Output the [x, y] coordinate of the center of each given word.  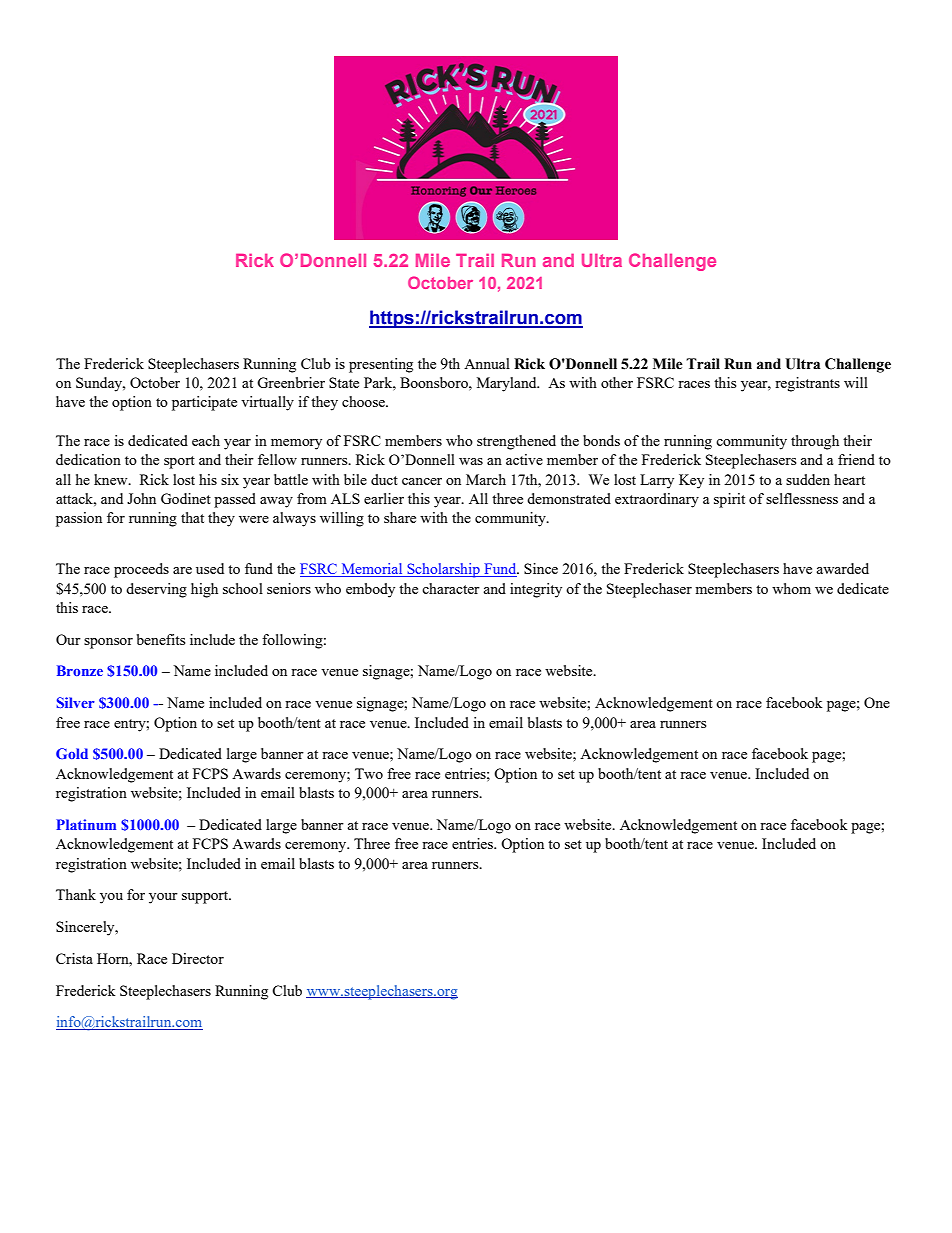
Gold [72, 753]
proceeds [141, 570]
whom [791, 588]
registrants [807, 384]
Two [369, 773]
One [877, 702]
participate [204, 403]
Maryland [508, 384]
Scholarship [443, 570]
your [163, 898]
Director [198, 958]
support [206, 897]
